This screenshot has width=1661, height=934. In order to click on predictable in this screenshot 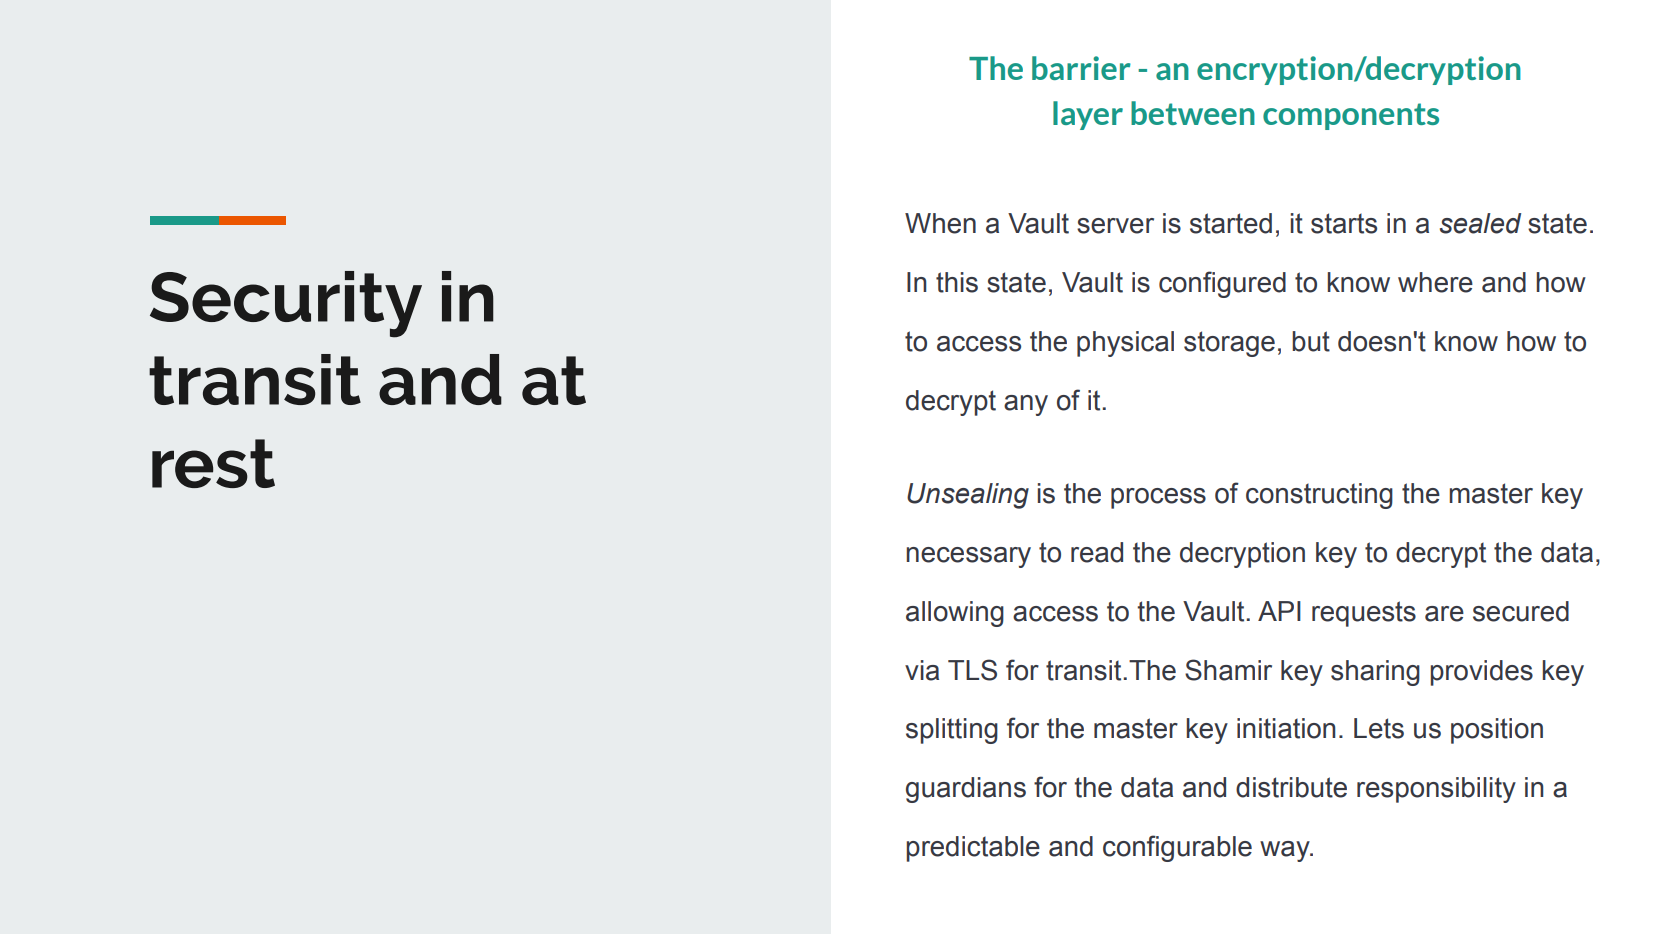, I will do `click(973, 849)`.
